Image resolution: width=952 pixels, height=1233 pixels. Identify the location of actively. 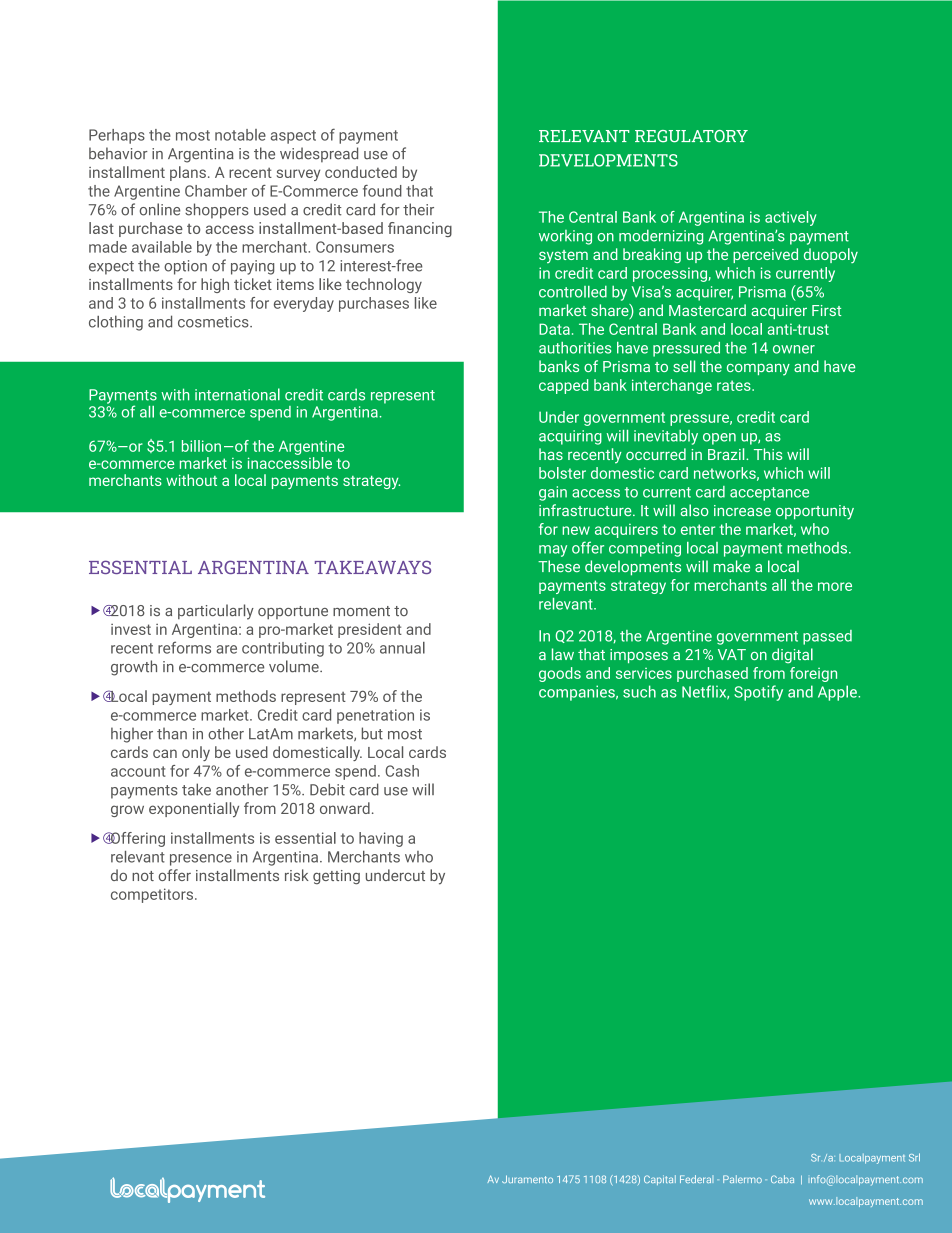
(790, 218).
